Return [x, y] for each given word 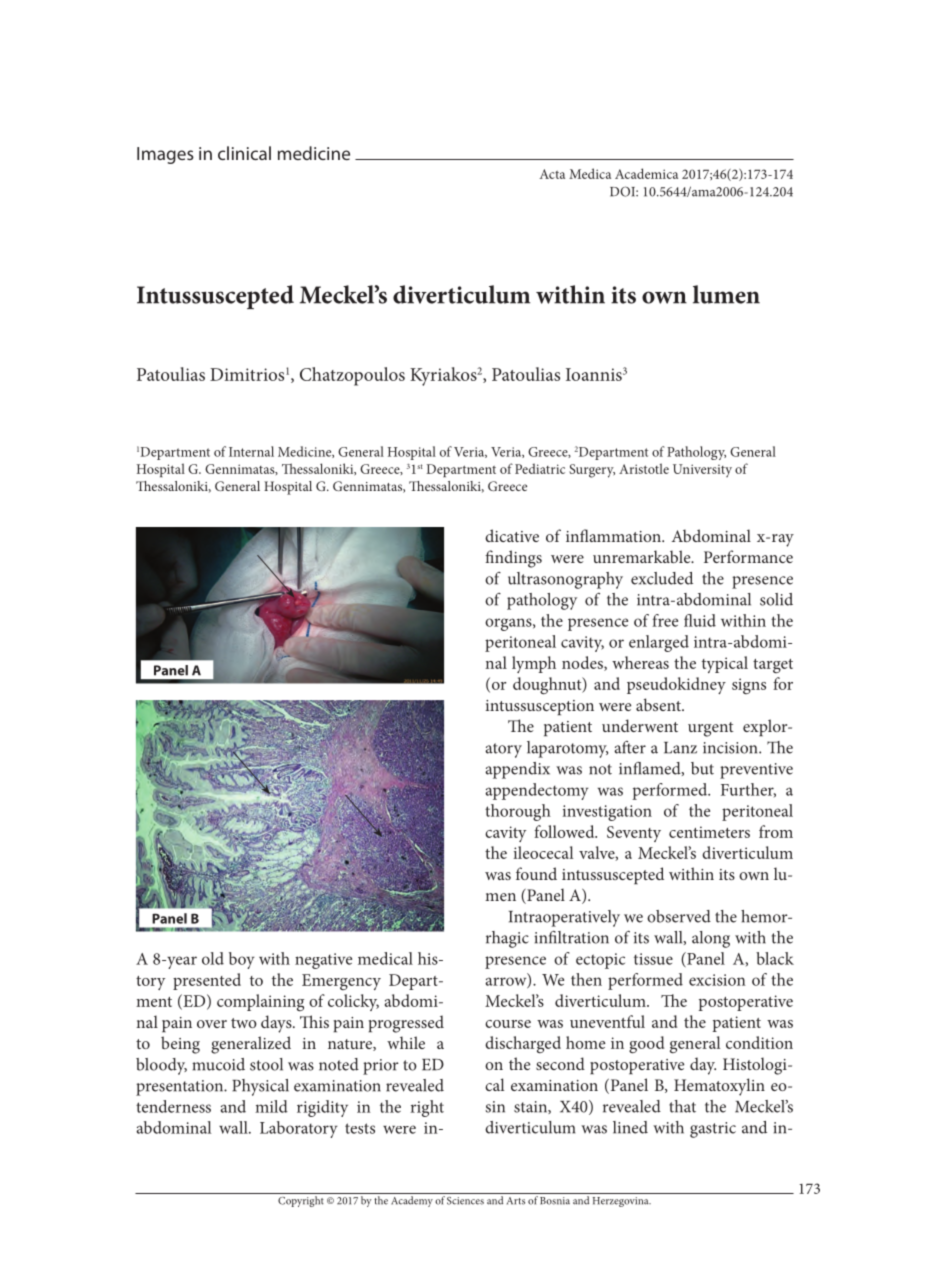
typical [725, 664]
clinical [244, 153]
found [536, 873]
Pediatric [540, 468]
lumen [726, 294]
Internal [251, 451]
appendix [517, 770]
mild [271, 1106]
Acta [552, 174]
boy [242, 960]
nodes [583, 663]
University [702, 470]
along [711, 939]
